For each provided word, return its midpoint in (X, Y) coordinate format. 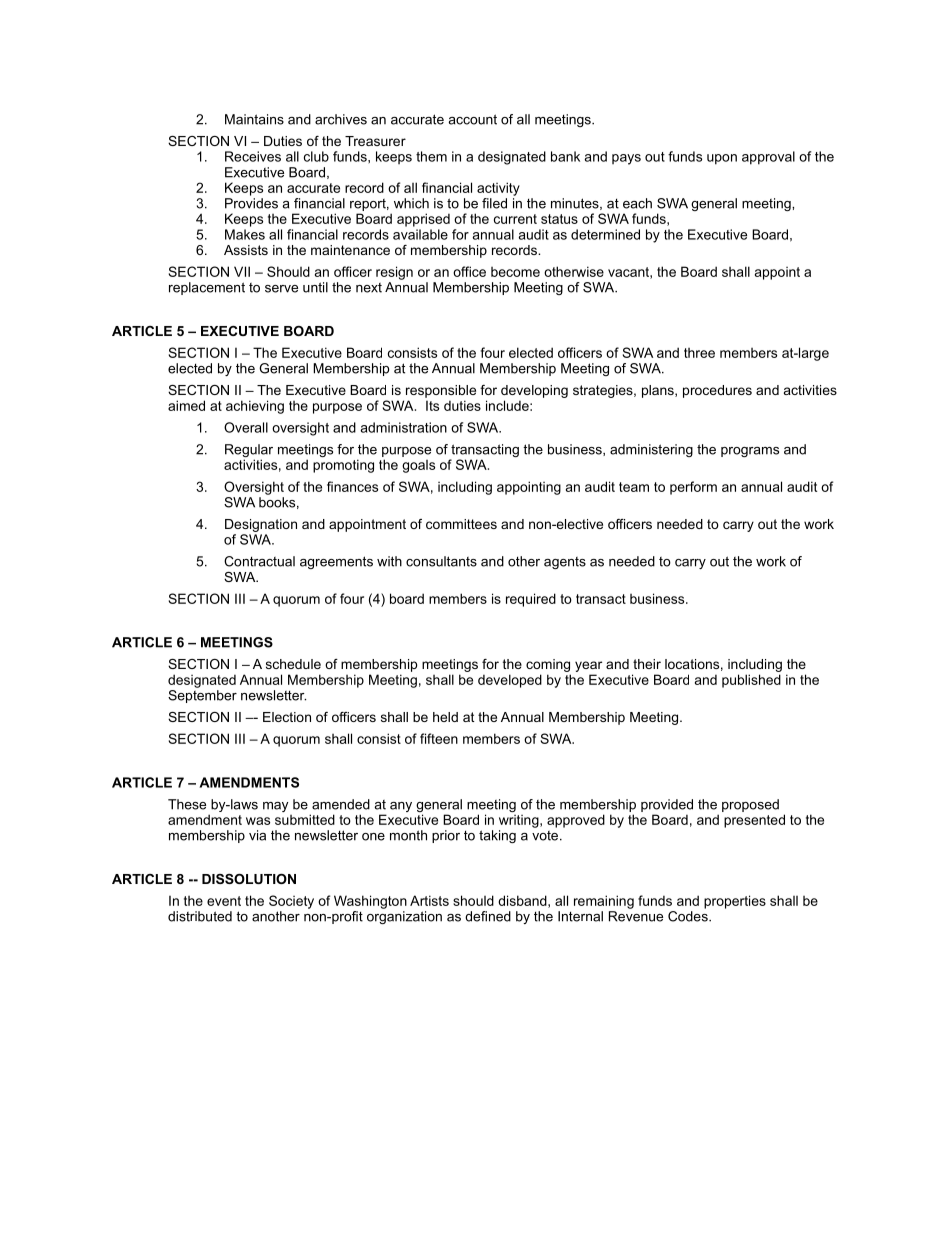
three (699, 353)
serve (281, 289)
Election (287, 717)
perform (693, 488)
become (515, 272)
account (472, 119)
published (751, 681)
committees (461, 524)
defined (488, 916)
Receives (253, 156)
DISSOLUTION (249, 879)
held (445, 717)
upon (722, 159)
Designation (261, 525)
